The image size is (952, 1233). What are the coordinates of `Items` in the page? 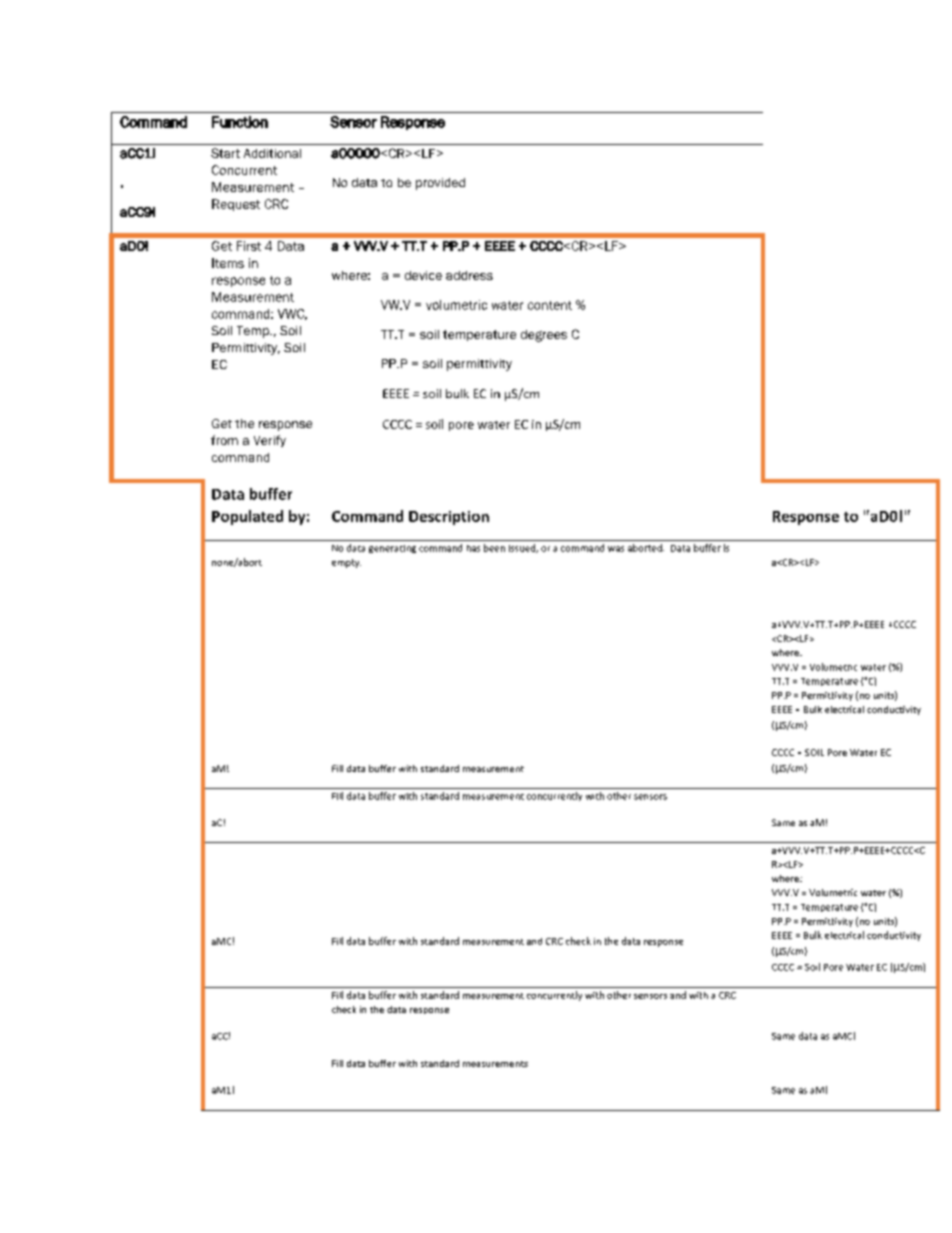 It's located at (228, 263).
